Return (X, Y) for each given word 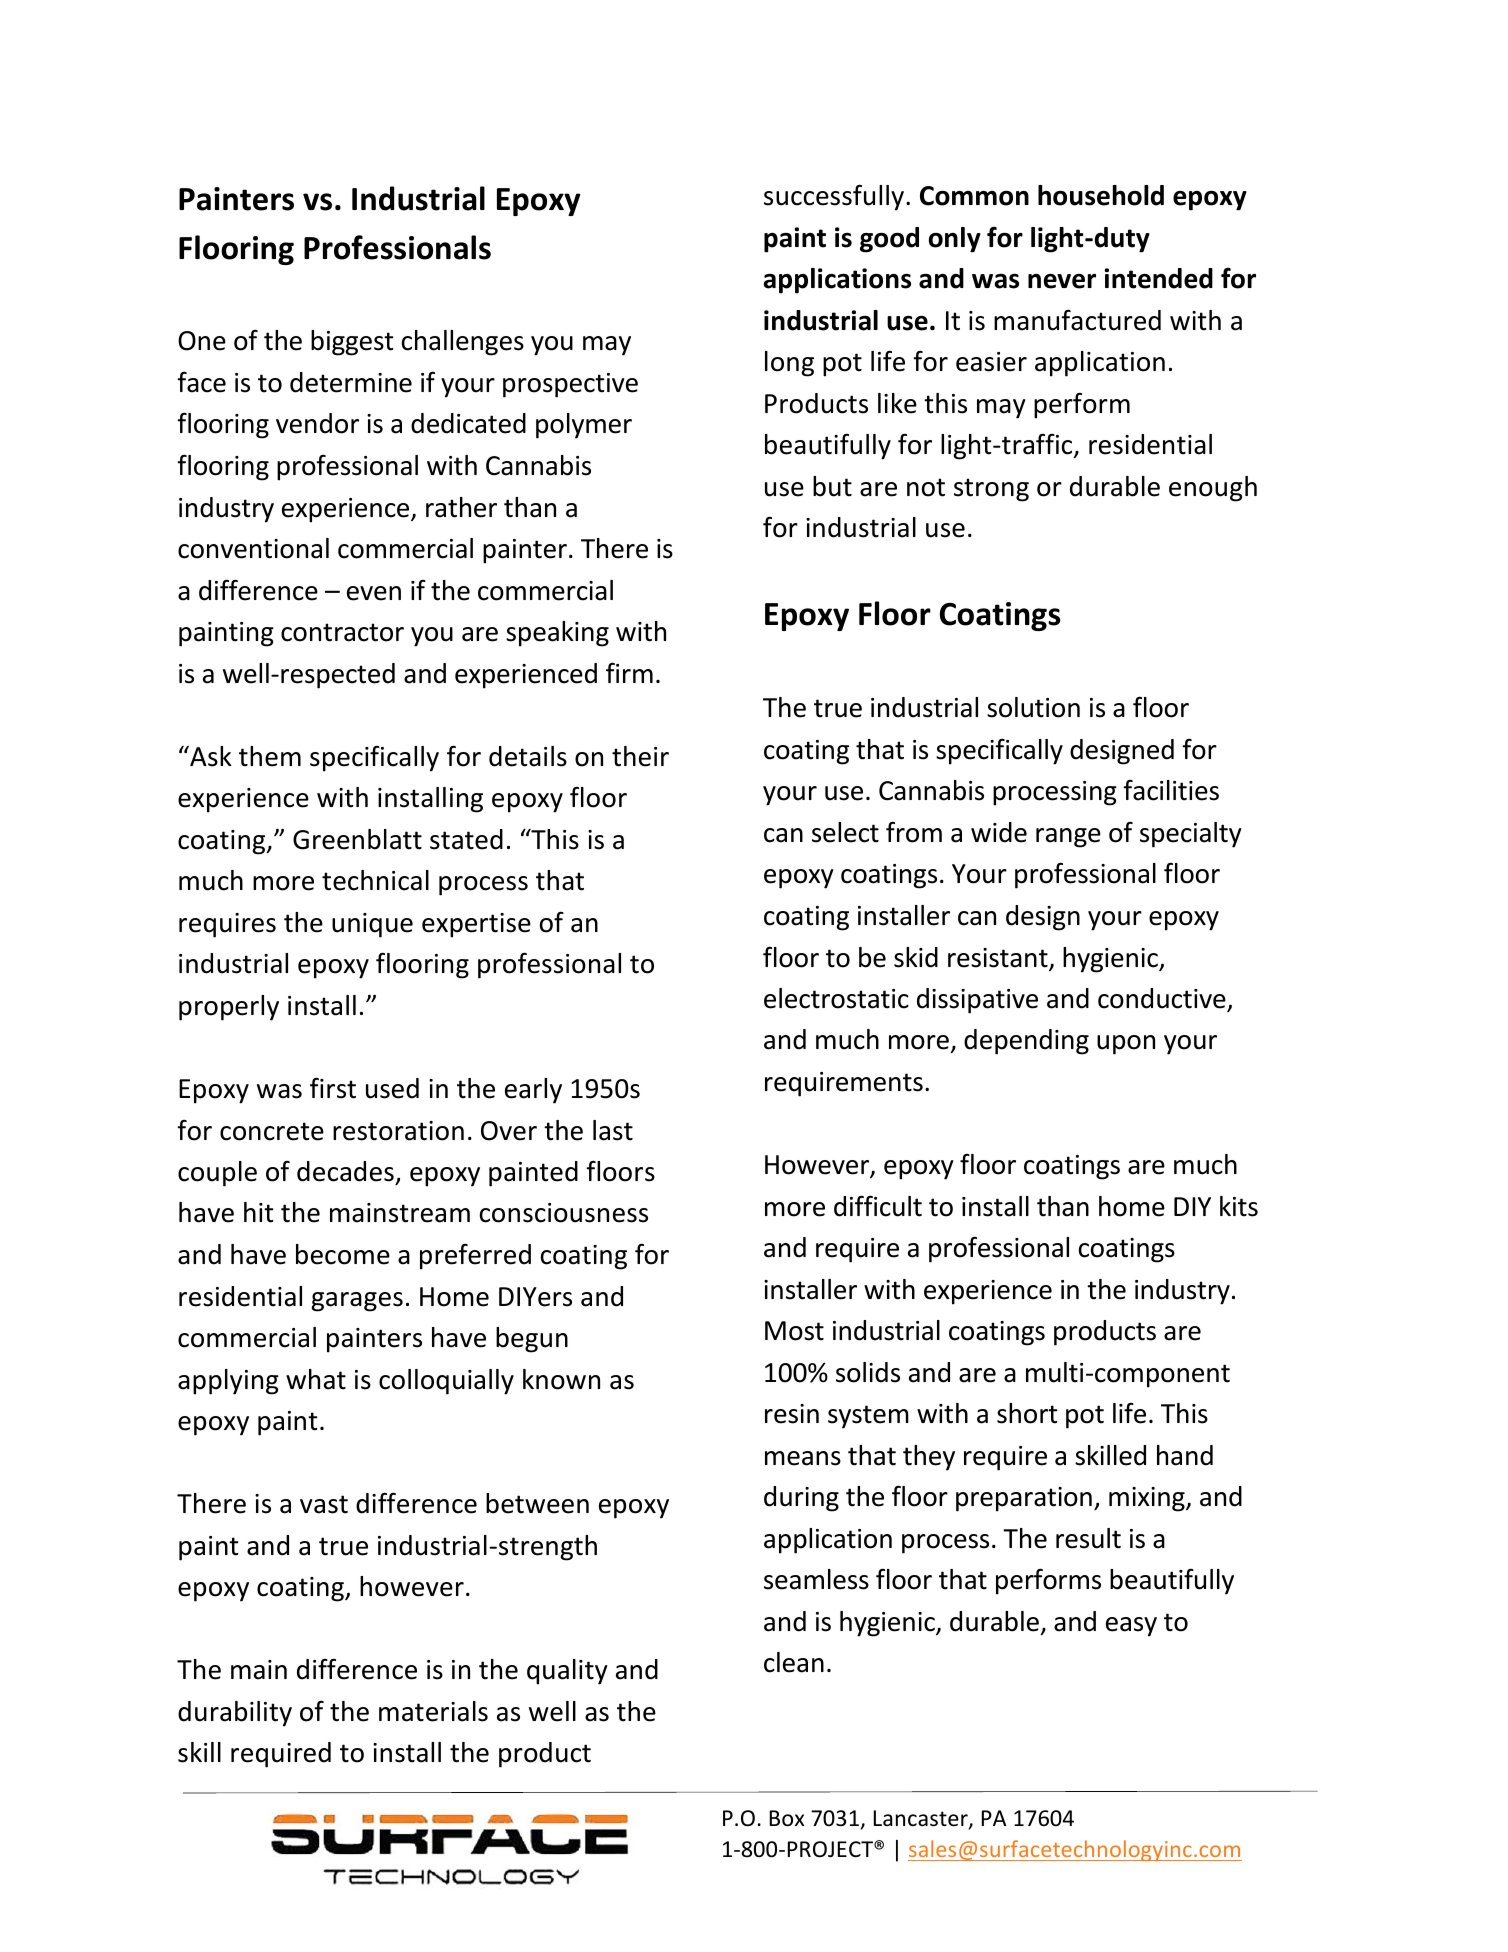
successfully (835, 197)
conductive (1163, 999)
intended (1159, 278)
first (333, 1088)
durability (235, 1714)
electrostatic (836, 998)
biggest (352, 343)
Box (787, 1818)
